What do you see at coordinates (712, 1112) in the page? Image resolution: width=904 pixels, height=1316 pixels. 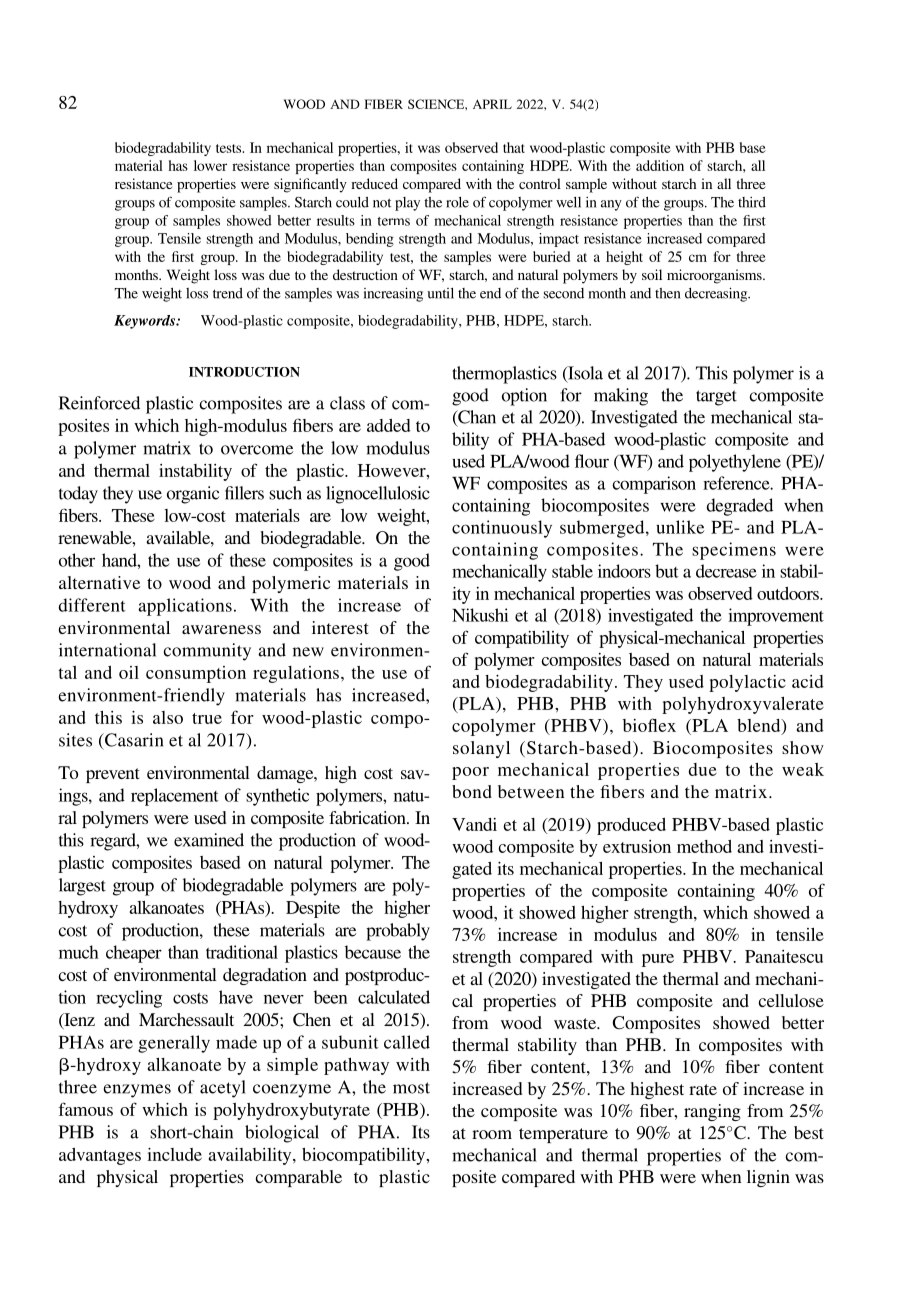 I see `ranging` at bounding box center [712, 1112].
